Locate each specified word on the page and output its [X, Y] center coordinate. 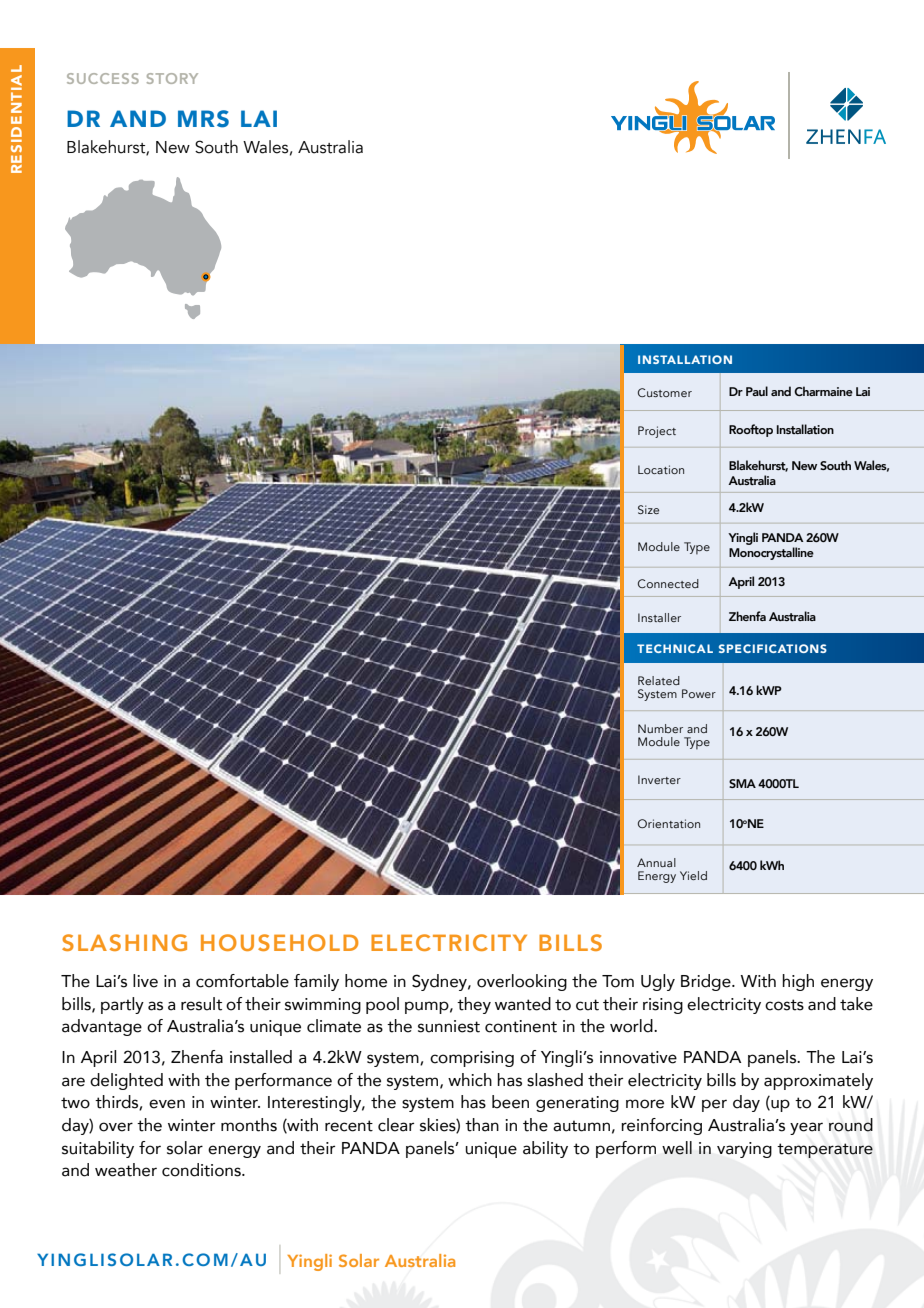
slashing [124, 942]
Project [657, 432]
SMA [742, 783]
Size [648, 509]
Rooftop [751, 430]
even [167, 1104]
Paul [757, 391]
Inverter [659, 779]
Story [172, 78]
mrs [203, 119]
